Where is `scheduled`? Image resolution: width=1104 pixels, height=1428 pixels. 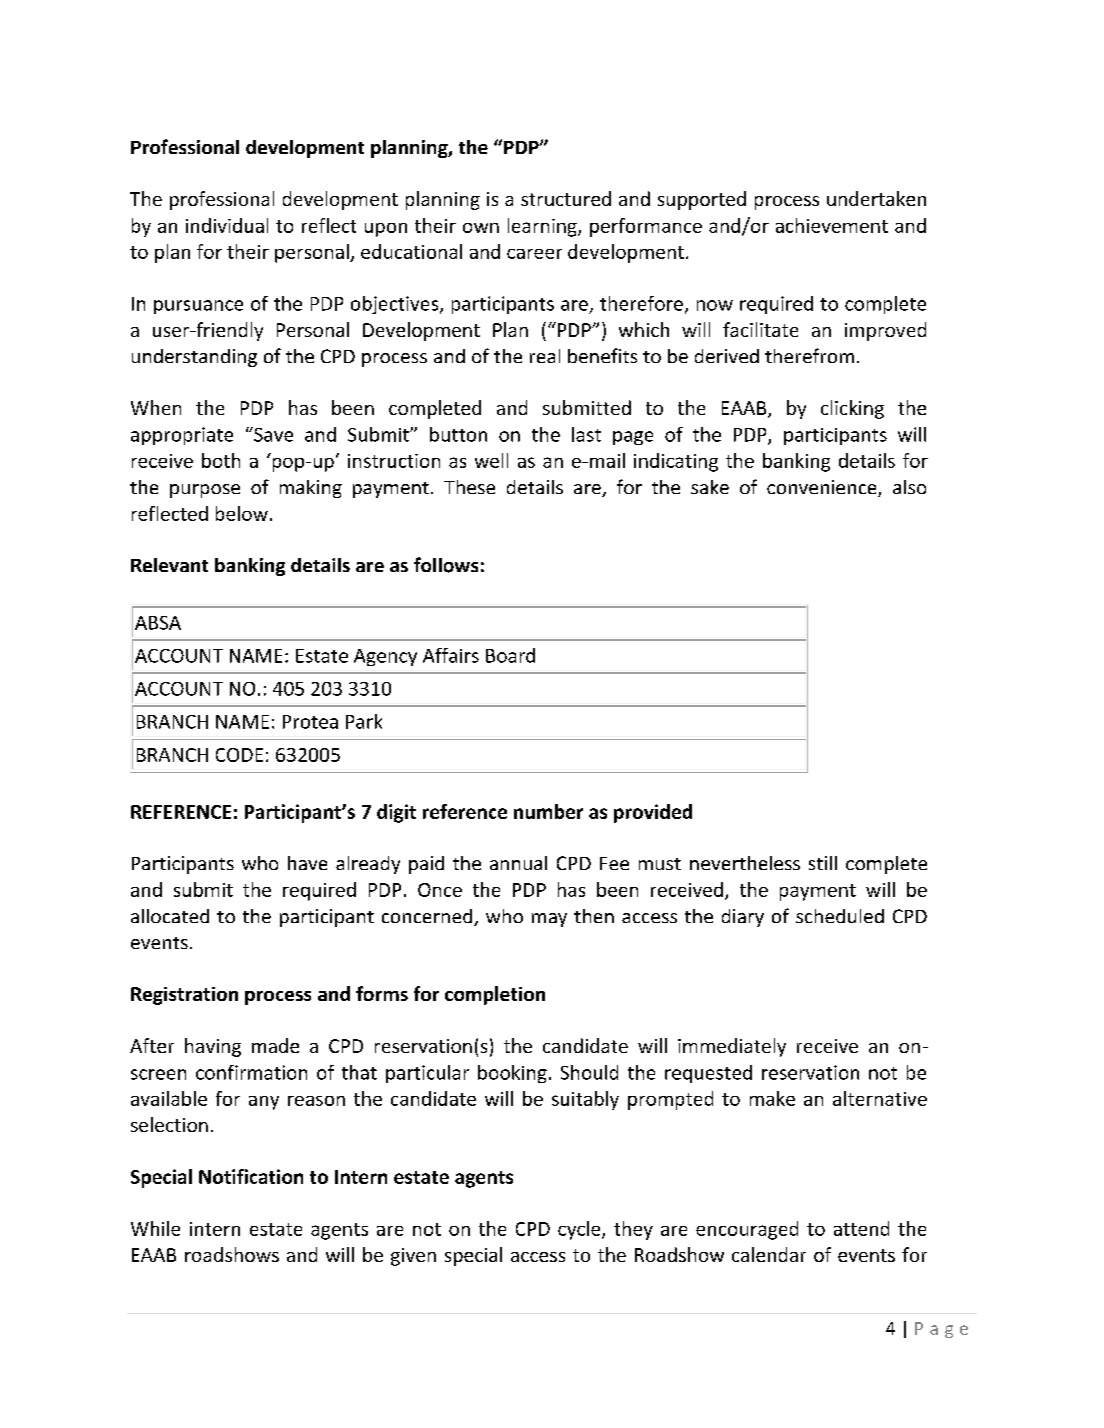 scheduled is located at coordinates (840, 916).
